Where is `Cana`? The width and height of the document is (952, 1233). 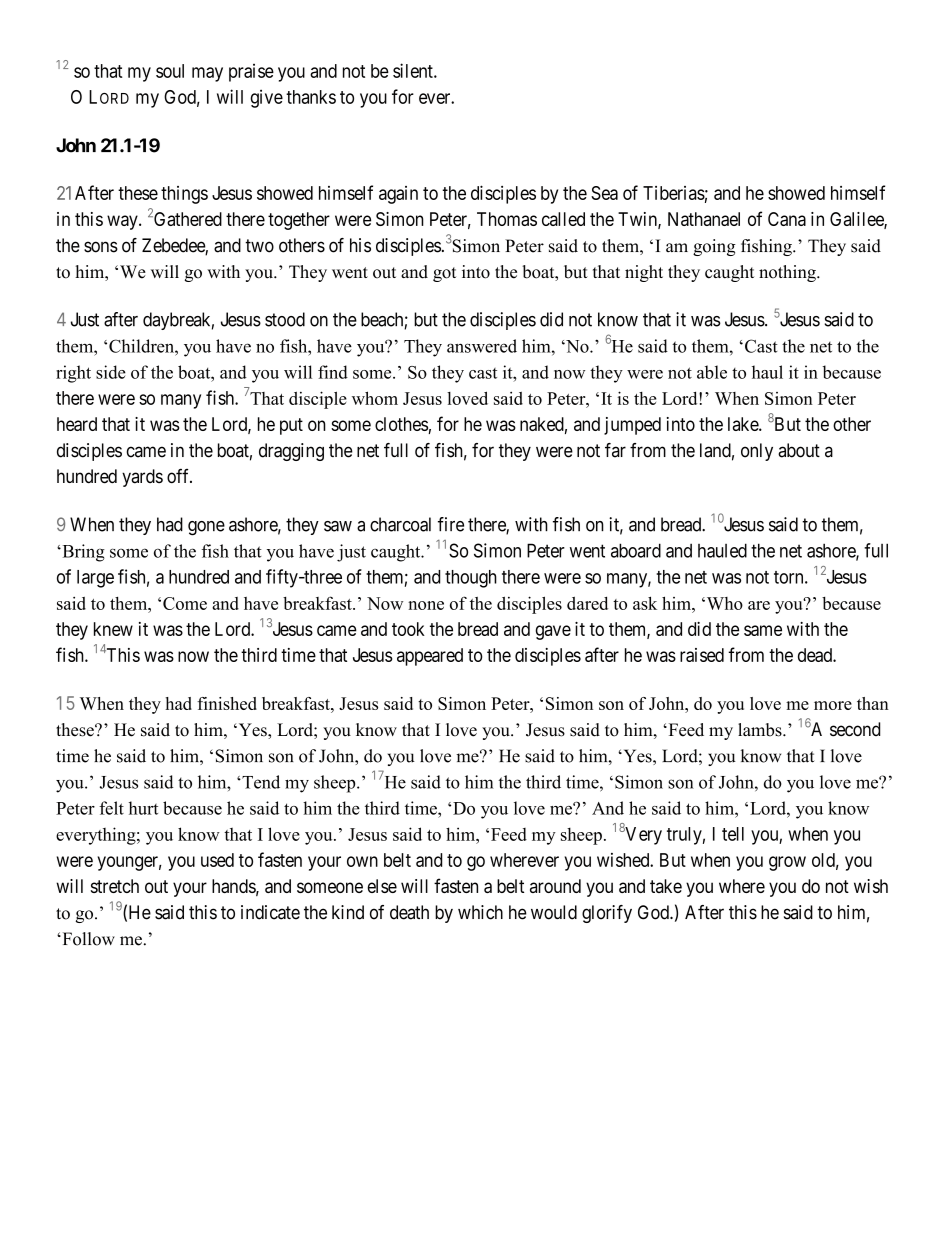
Cana is located at coordinates (787, 219).
